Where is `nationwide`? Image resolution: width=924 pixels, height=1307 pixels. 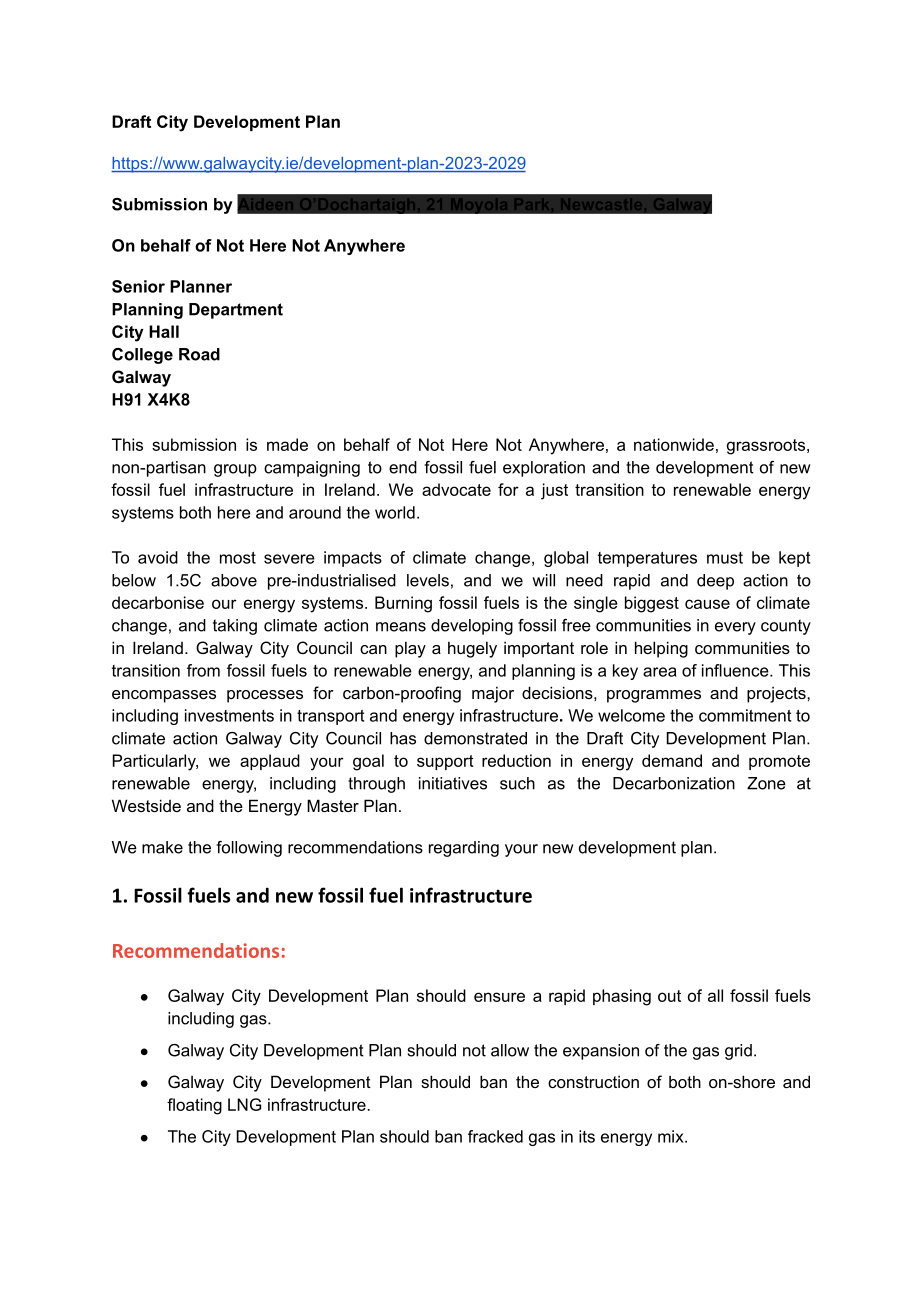 nationwide is located at coordinates (674, 444).
